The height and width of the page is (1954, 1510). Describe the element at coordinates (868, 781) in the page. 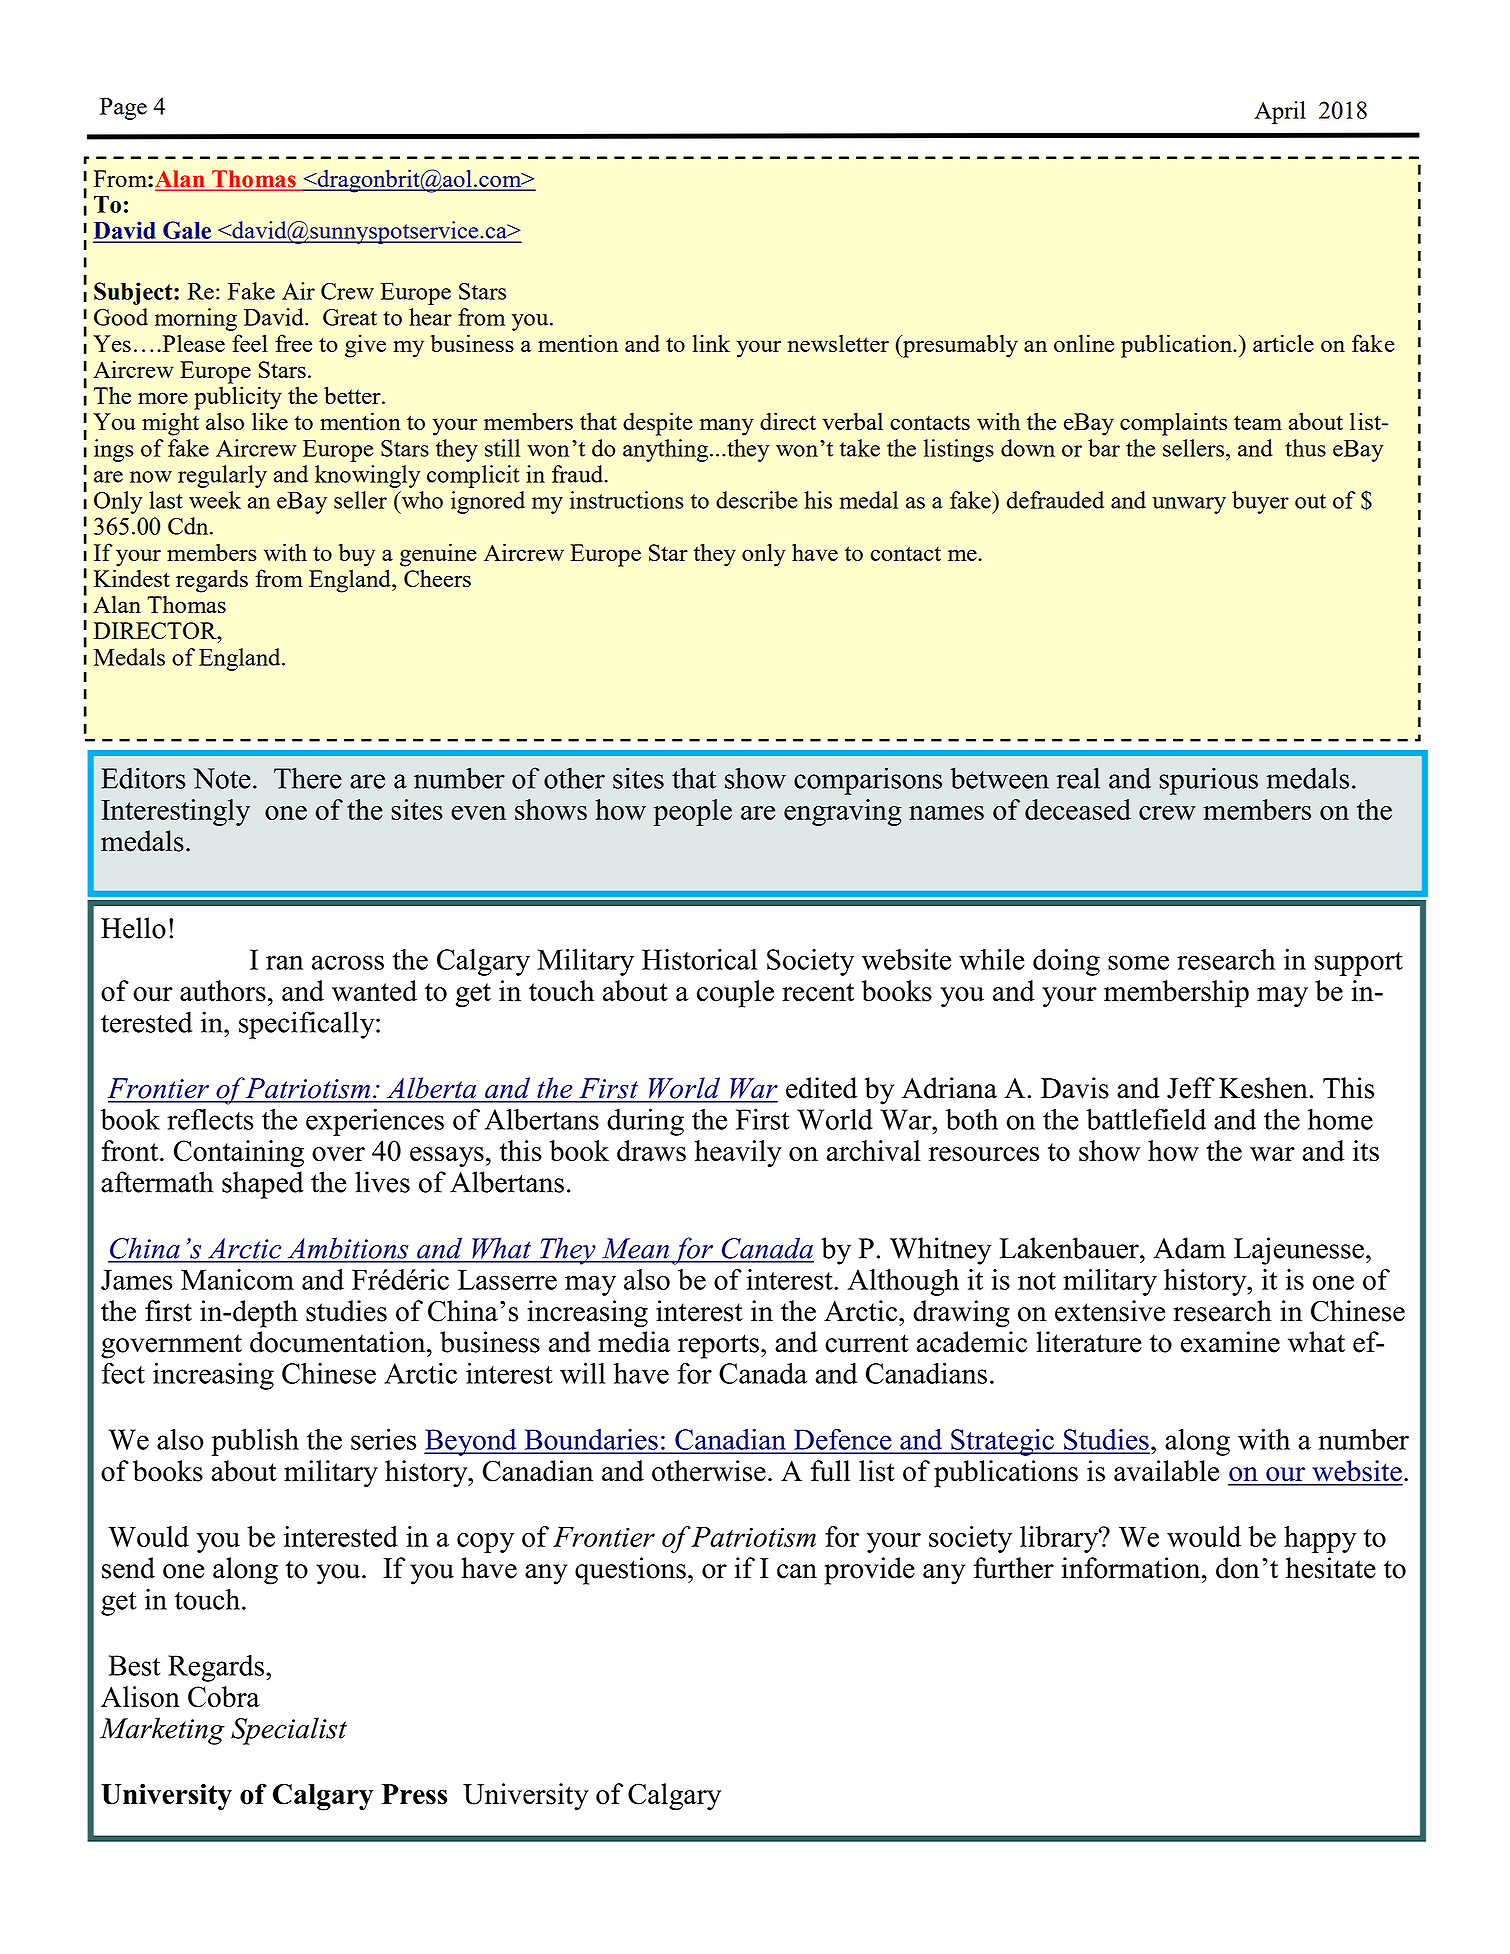

I see `comparisons` at that location.
